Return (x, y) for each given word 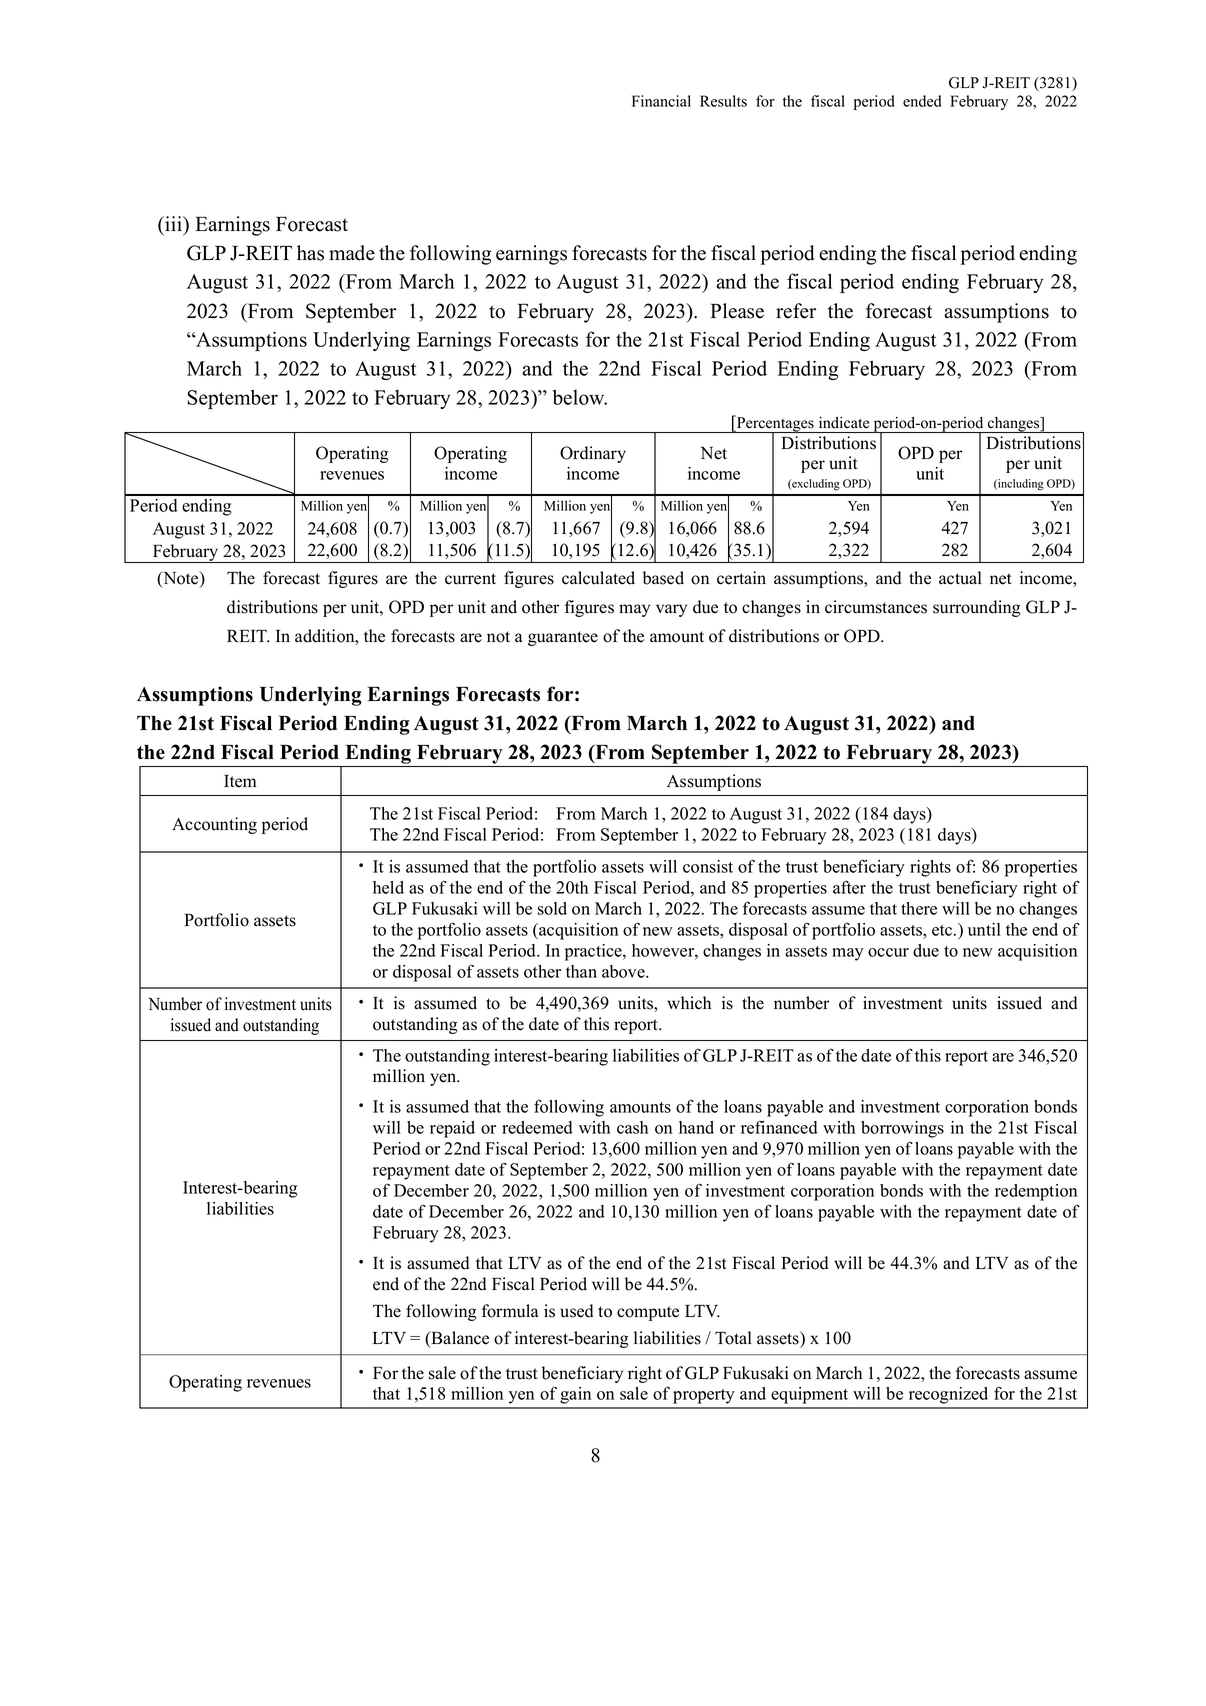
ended (922, 101)
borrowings (902, 1129)
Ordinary (593, 454)
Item (240, 781)
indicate (844, 423)
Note (181, 579)
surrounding (977, 608)
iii (174, 225)
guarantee (563, 638)
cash (632, 1127)
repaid (452, 1129)
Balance (459, 1339)
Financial (661, 101)
